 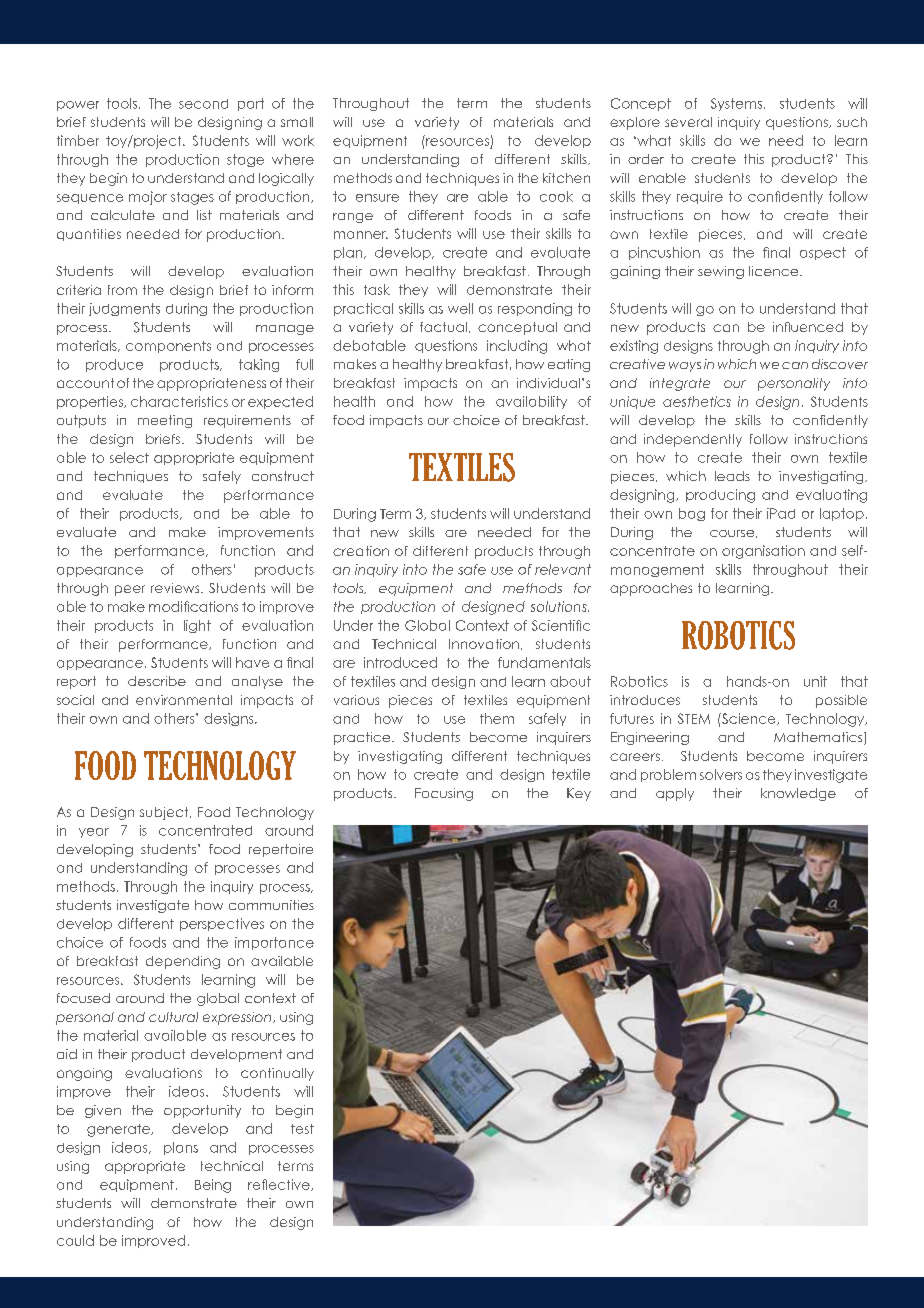 I want to click on availability, so click(x=531, y=402).
